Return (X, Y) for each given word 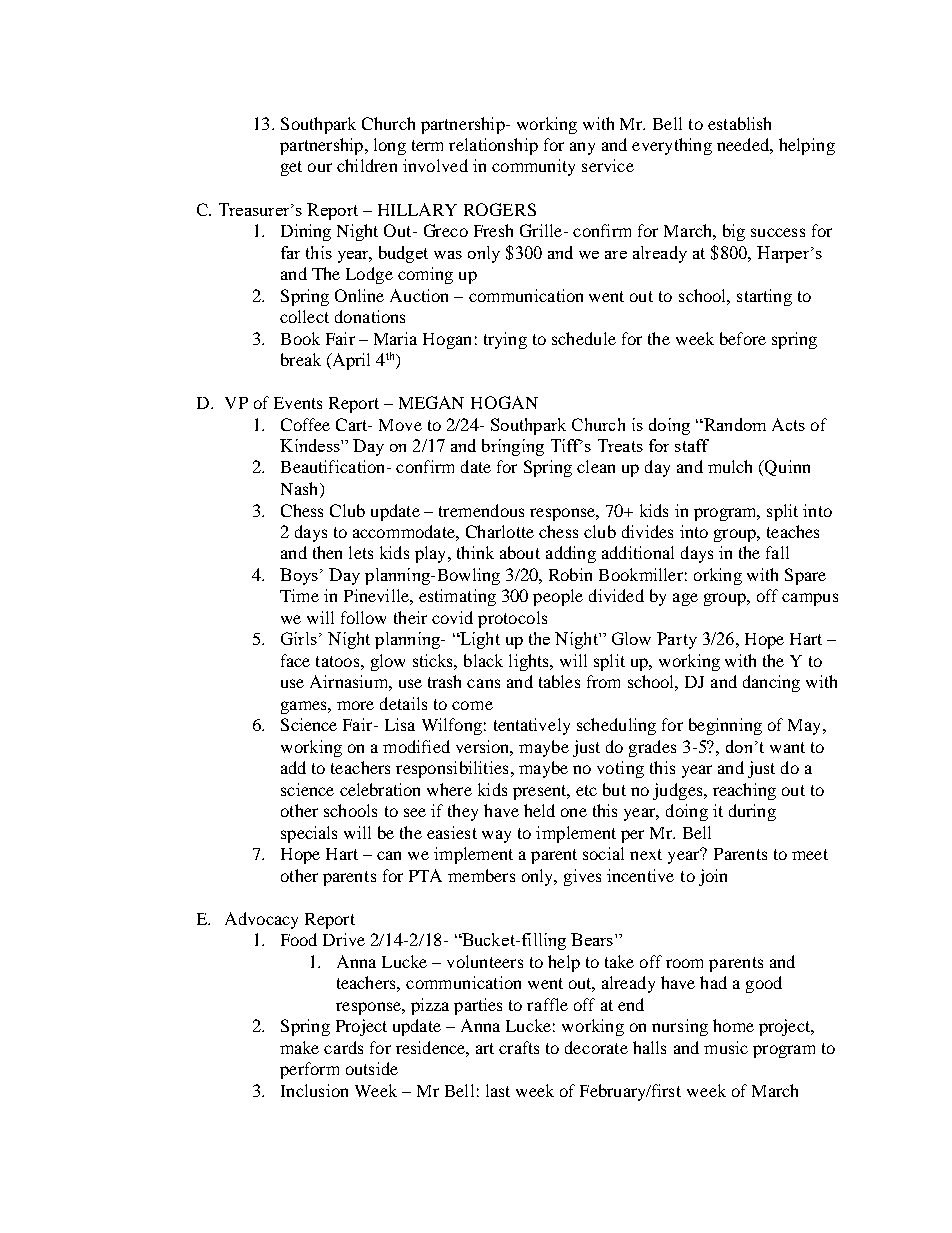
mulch (730, 466)
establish (739, 123)
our (320, 167)
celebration (380, 789)
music (726, 1047)
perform (309, 1070)
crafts (519, 1047)
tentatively (532, 726)
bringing (513, 447)
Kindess (311, 445)
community (533, 167)
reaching (744, 791)
